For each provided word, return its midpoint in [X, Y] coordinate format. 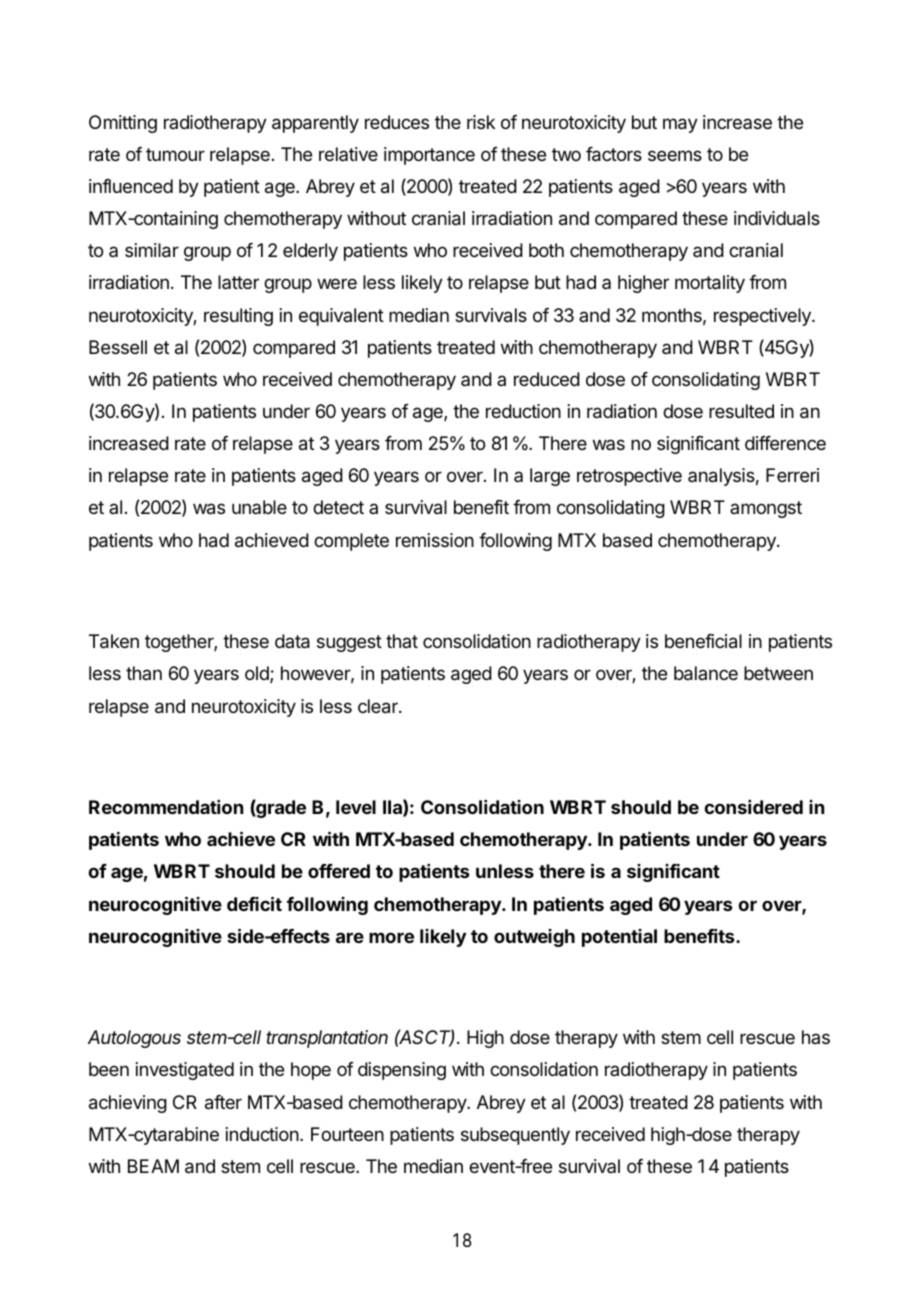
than [144, 673]
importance [429, 156]
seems [675, 155]
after [223, 1102]
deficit [254, 903]
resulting [238, 317]
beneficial [703, 641]
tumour [175, 154]
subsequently [515, 1136]
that [402, 641]
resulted [741, 411]
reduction [523, 411]
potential [619, 938]
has [816, 1037]
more [391, 937]
